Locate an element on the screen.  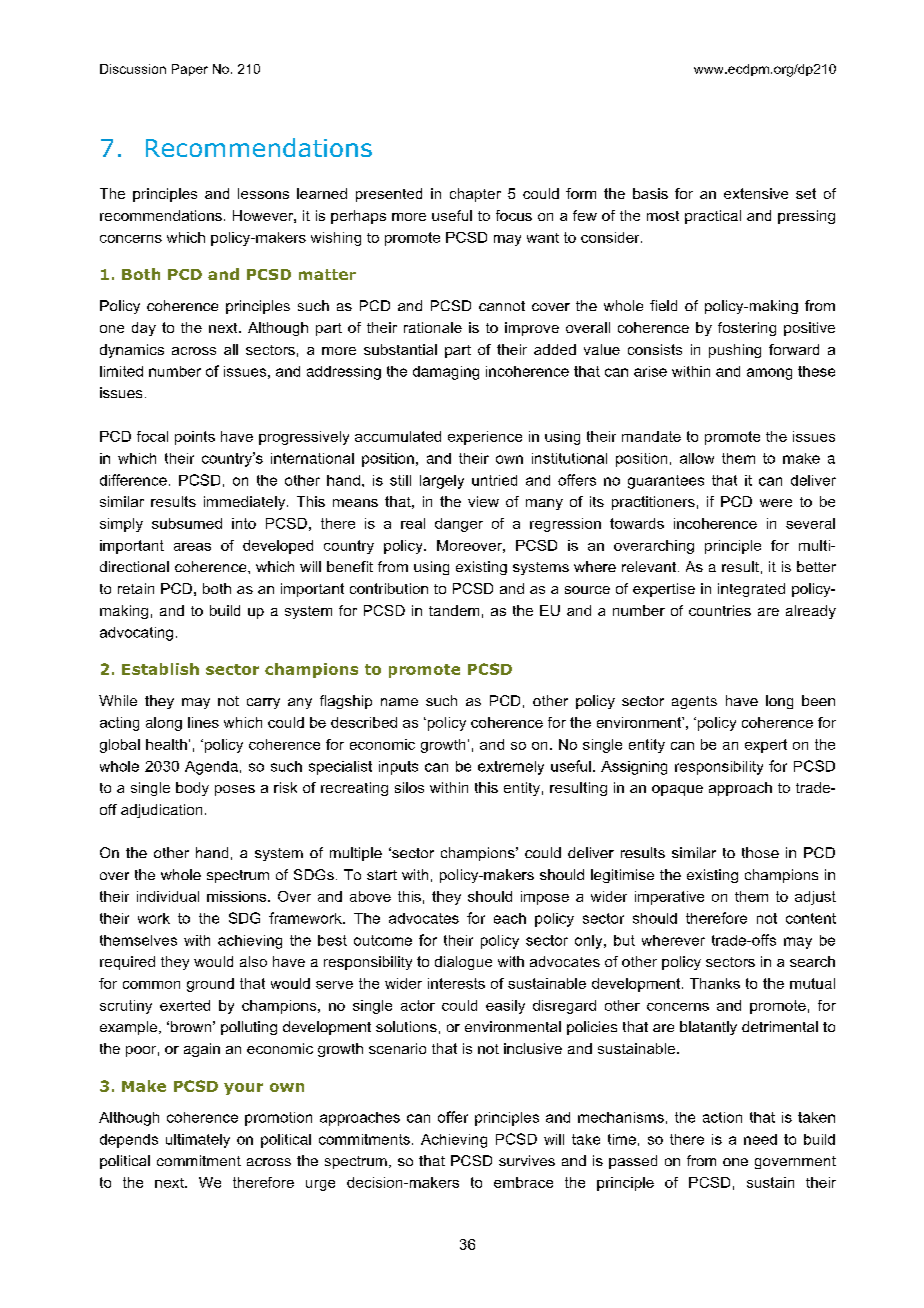
chapter is located at coordinates (475, 195).
